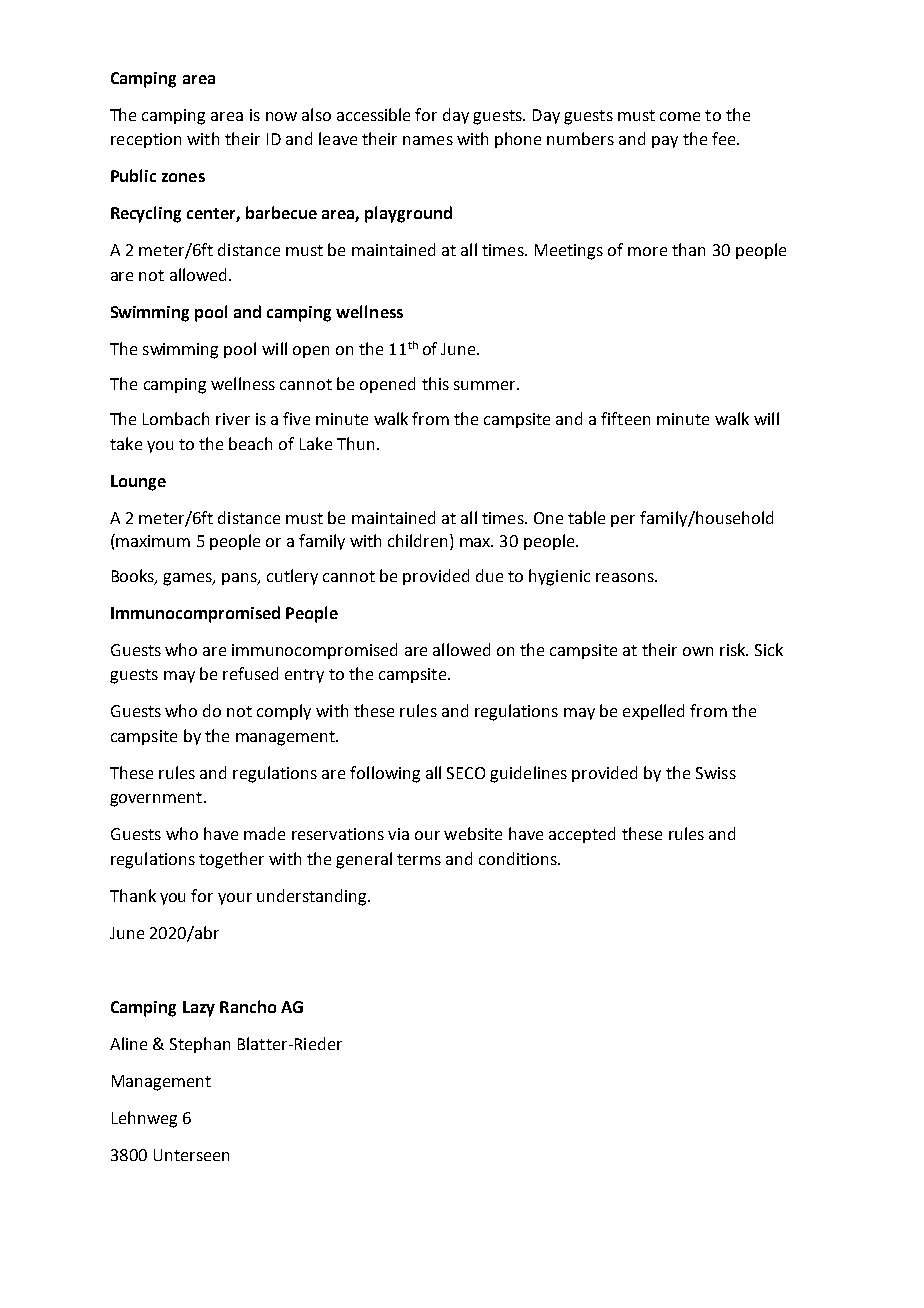  What do you see at coordinates (199, 1009) in the page?
I see `Lazy` at bounding box center [199, 1009].
